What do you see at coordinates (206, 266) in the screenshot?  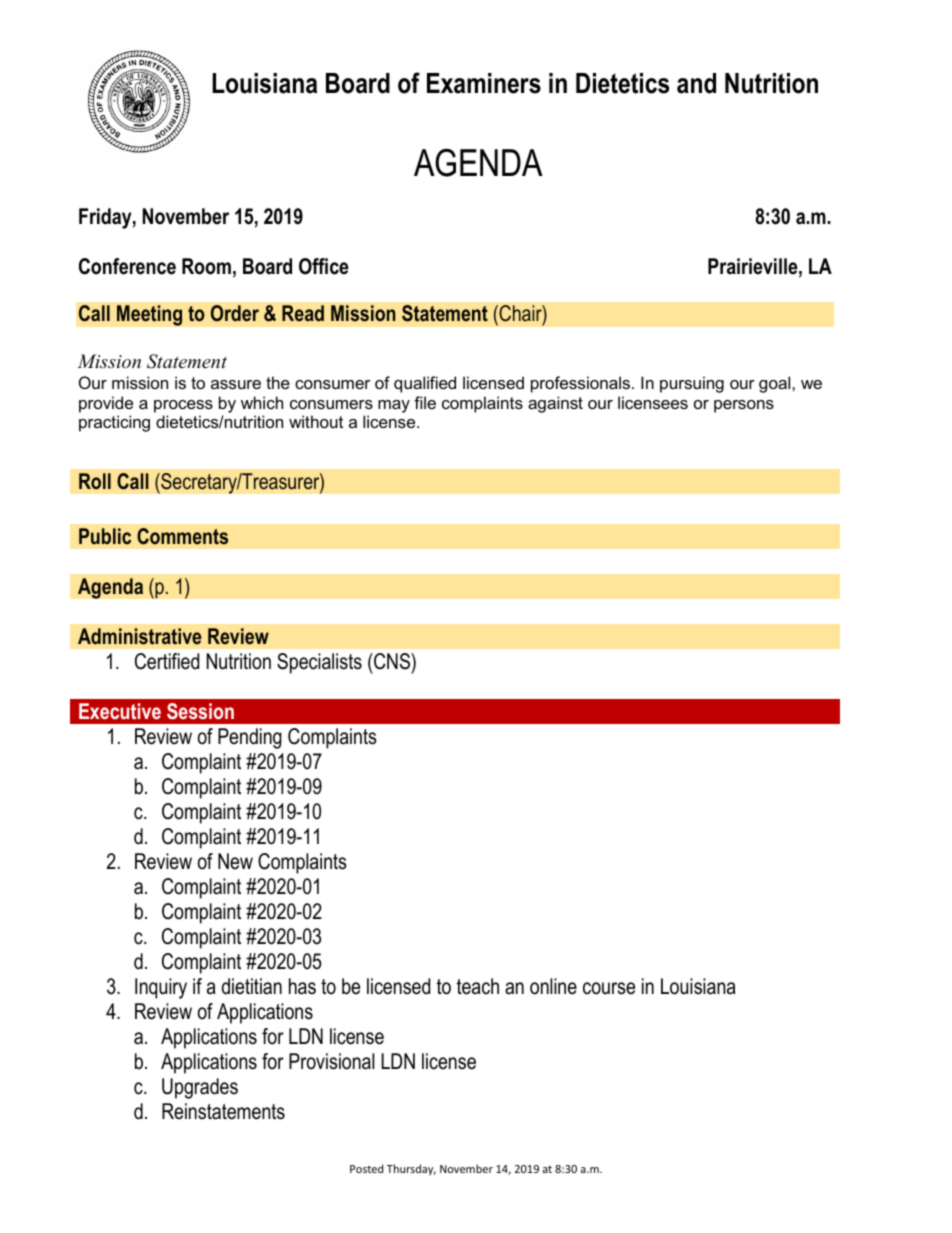 I see `Room` at bounding box center [206, 266].
